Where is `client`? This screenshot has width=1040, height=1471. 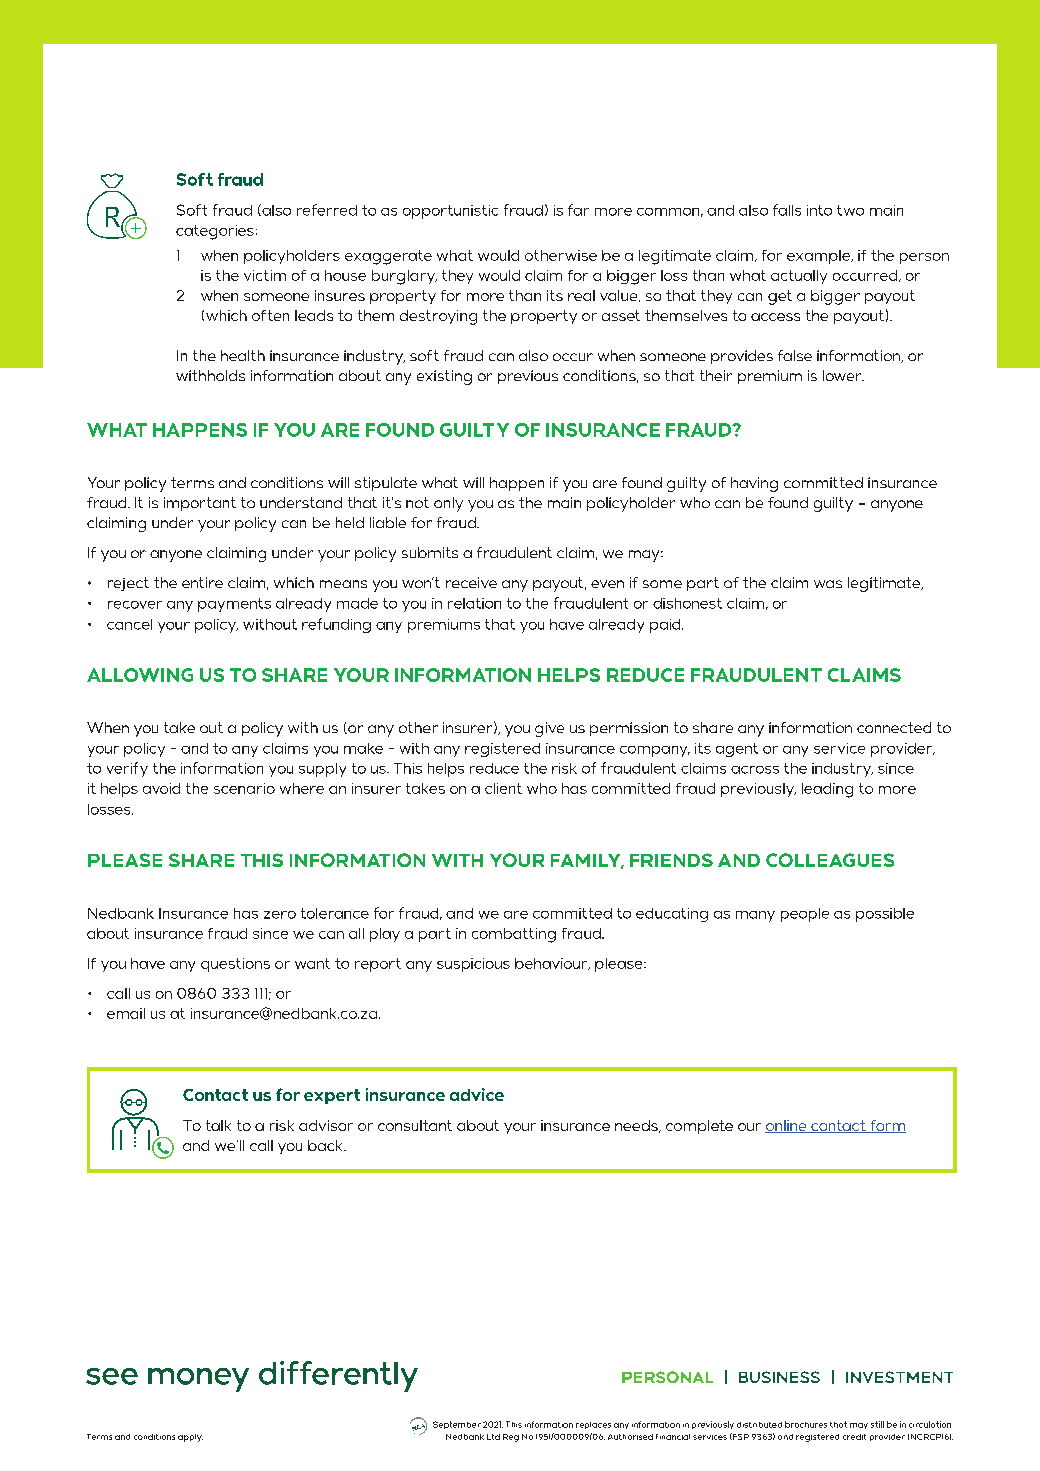
client is located at coordinates (503, 788).
